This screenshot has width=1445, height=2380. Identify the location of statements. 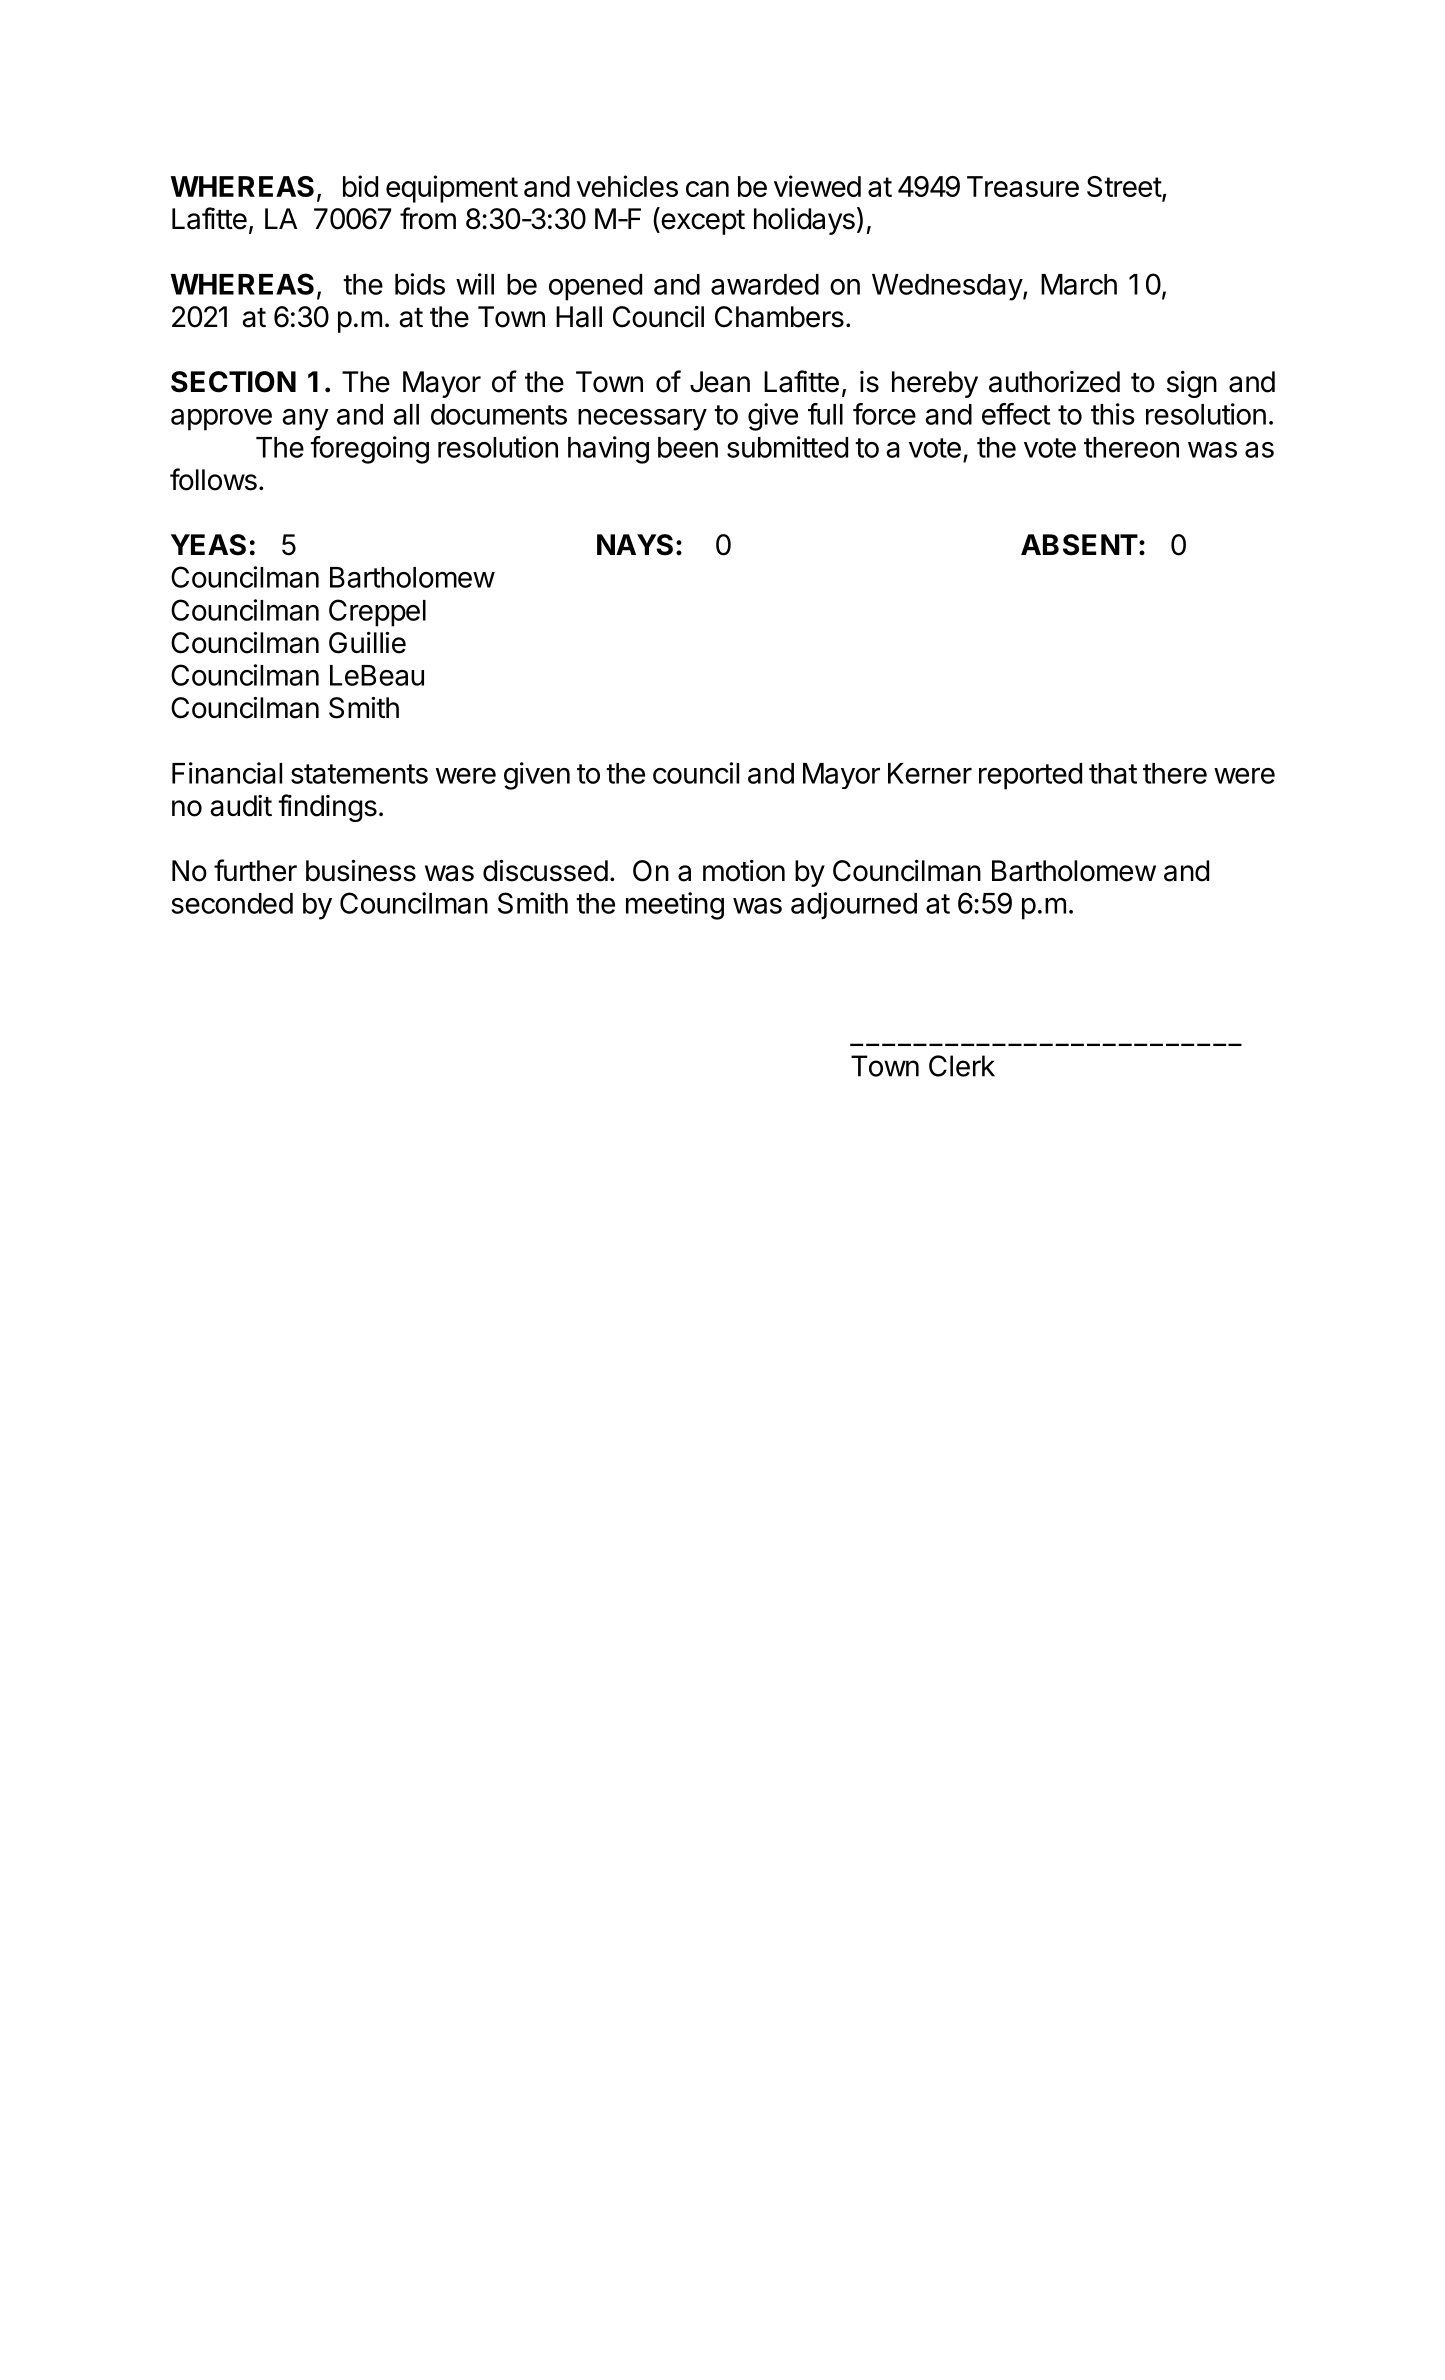
(359, 774).
